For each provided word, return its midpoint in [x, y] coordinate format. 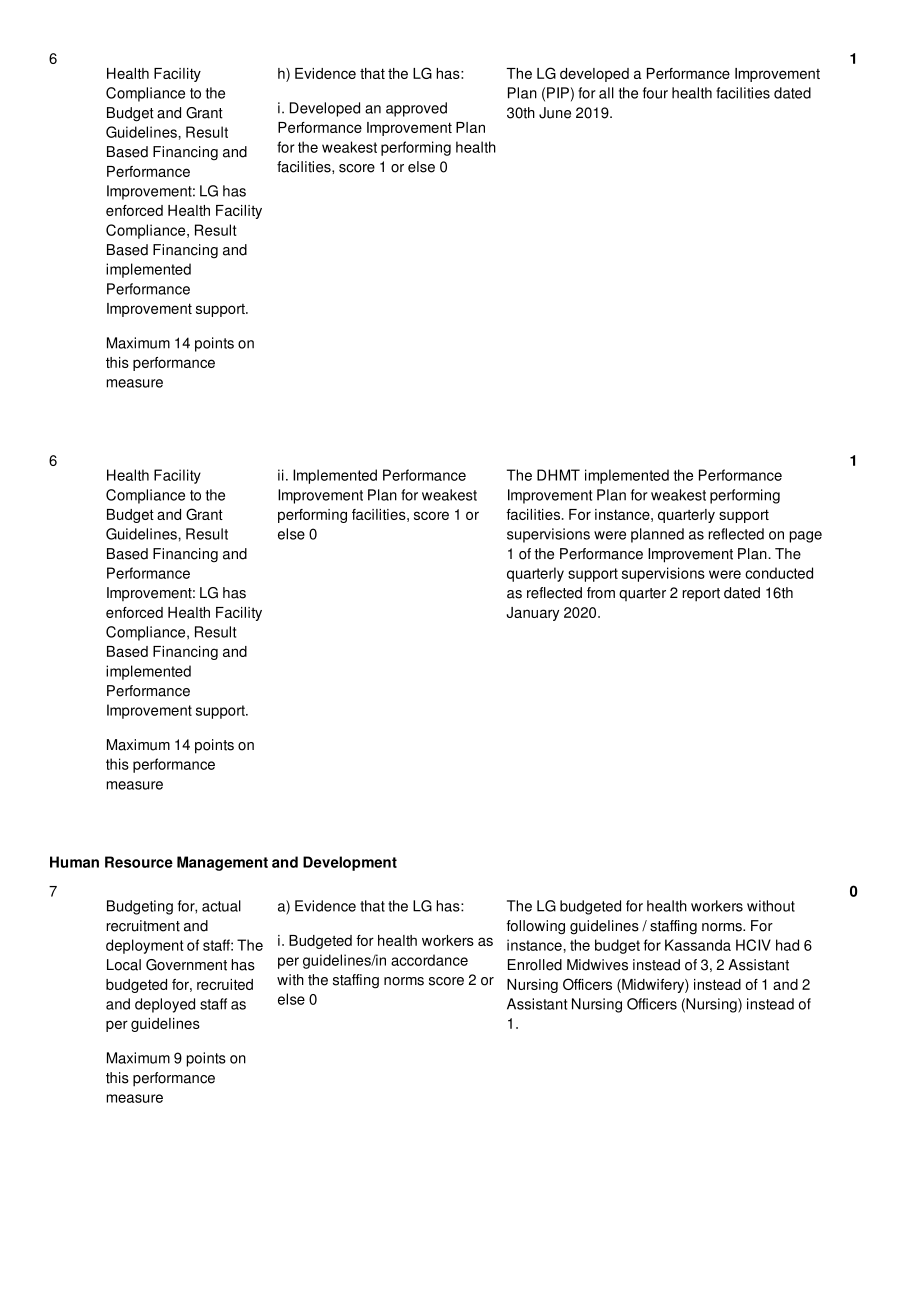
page [806, 537]
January [532, 614]
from [601, 593]
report [701, 595]
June [555, 113]
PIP [558, 93]
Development [350, 863]
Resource [139, 862]
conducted [779, 573]
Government [186, 965]
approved [416, 109]
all [606, 93]
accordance [429, 960]
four [655, 93]
